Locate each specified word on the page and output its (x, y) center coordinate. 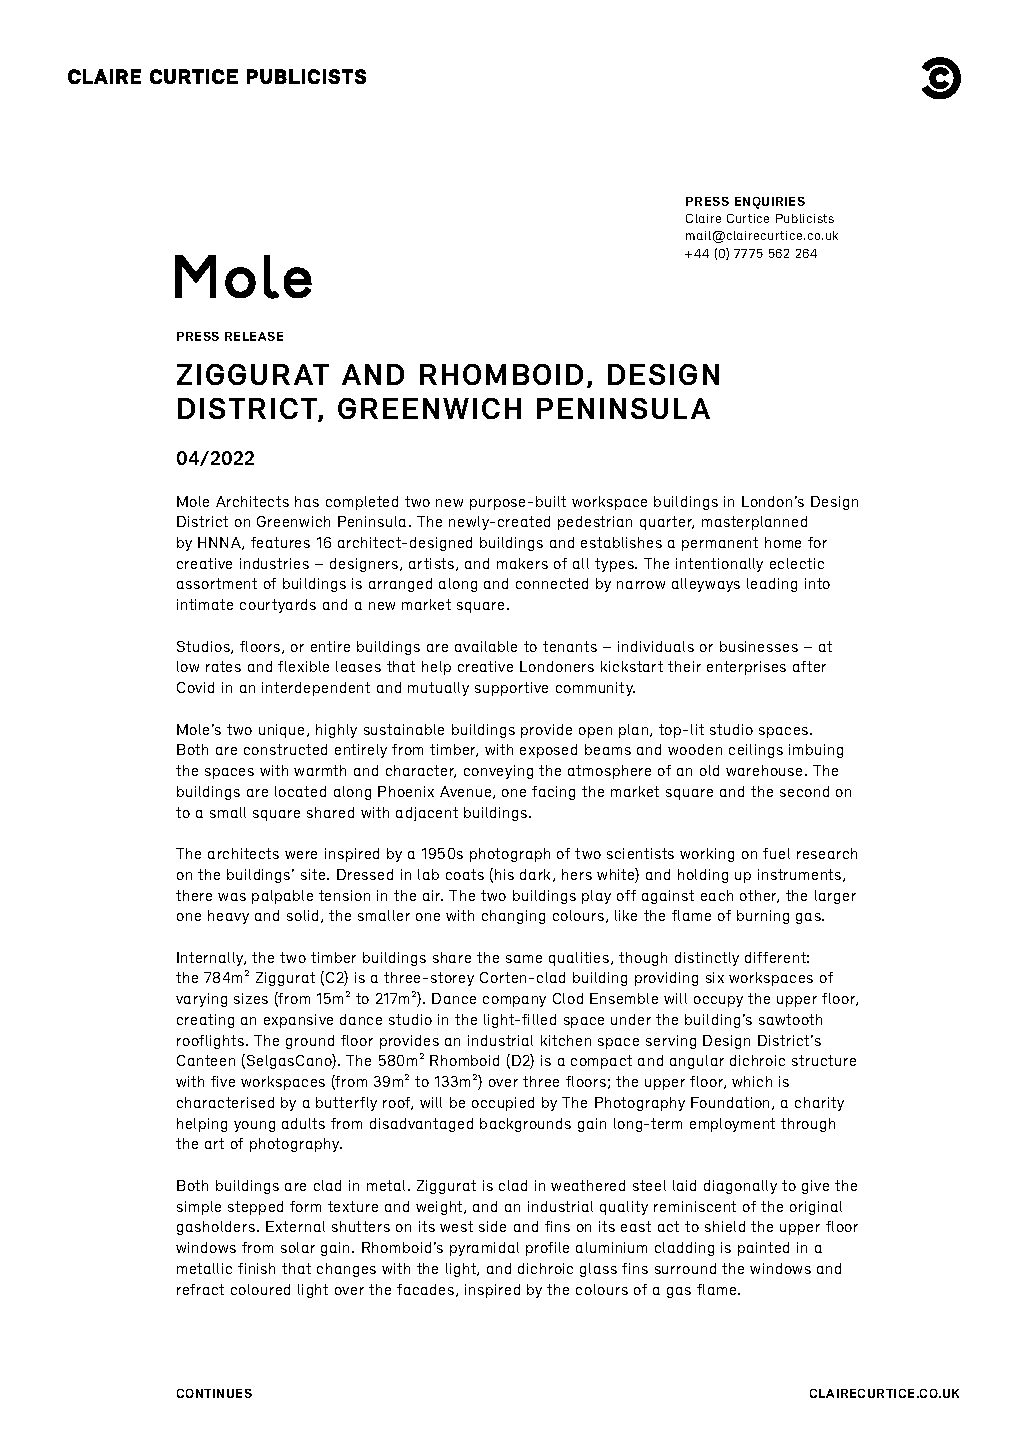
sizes (251, 998)
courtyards (278, 606)
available (486, 646)
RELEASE (254, 336)
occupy (718, 1001)
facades (427, 1290)
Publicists (805, 218)
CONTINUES (214, 1393)
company (514, 1001)
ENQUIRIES (770, 203)
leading (772, 585)
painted (763, 1249)
